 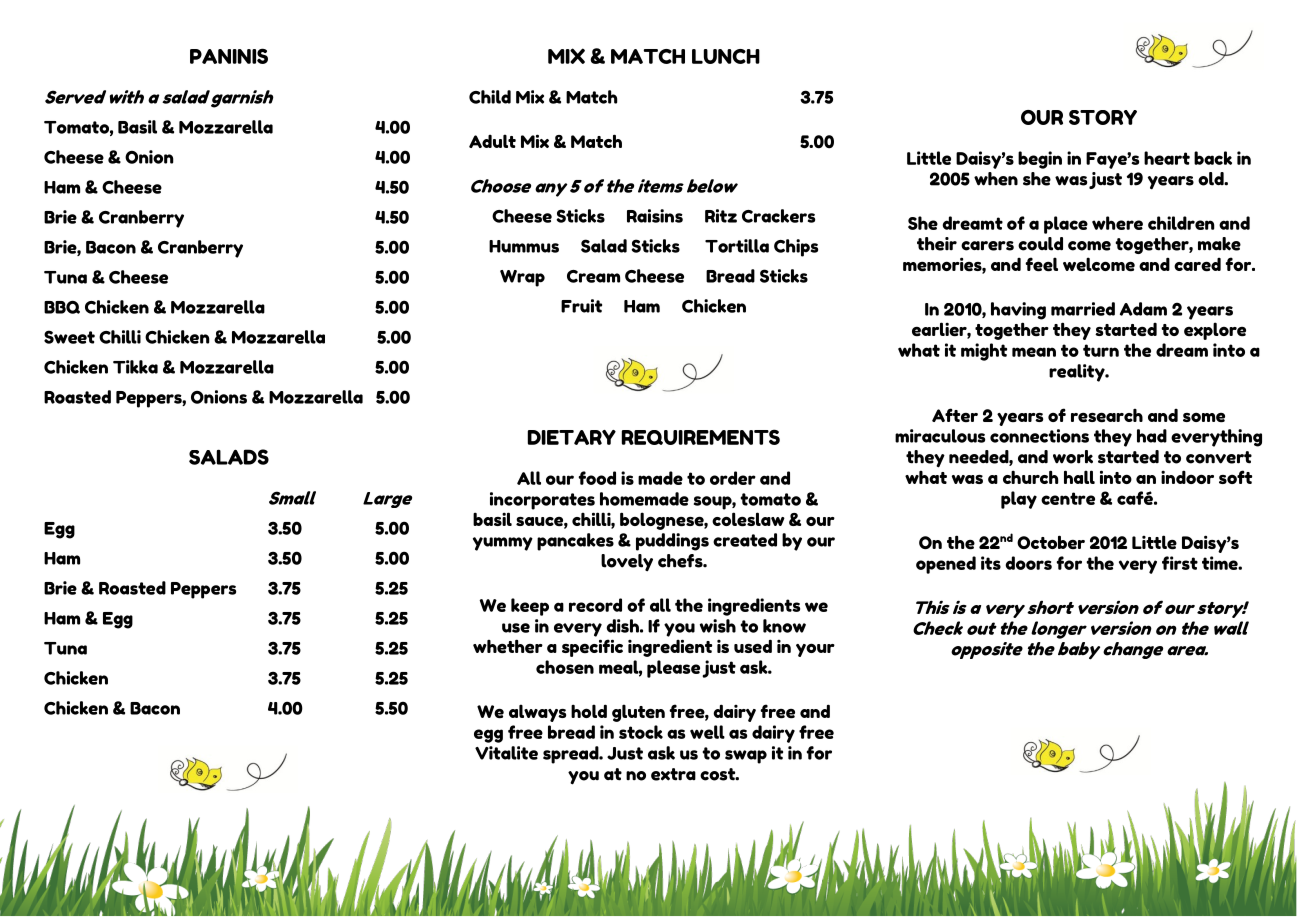 I want to click on Adult, so click(x=492, y=141).
